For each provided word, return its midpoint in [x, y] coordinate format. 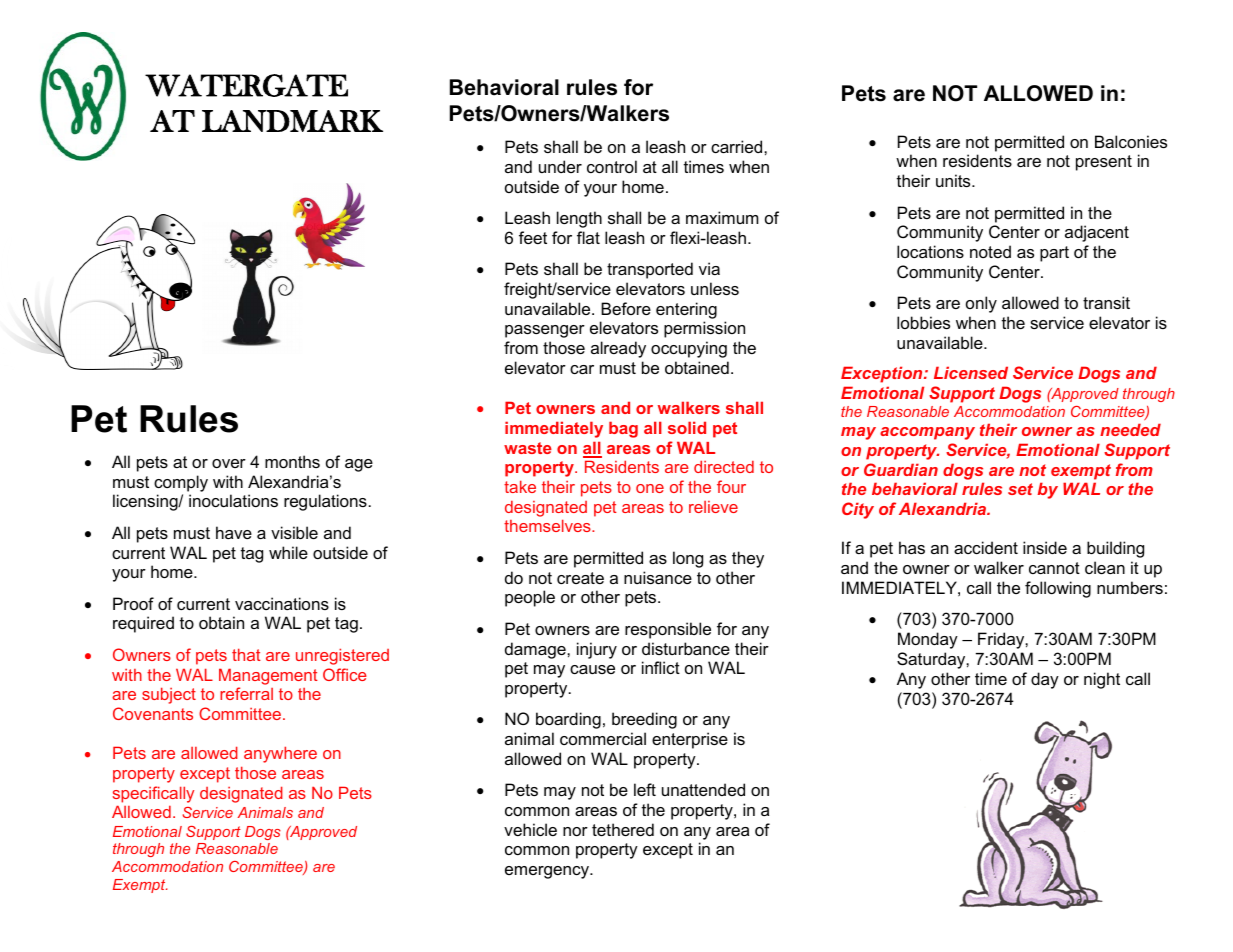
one [650, 488]
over [229, 463]
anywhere [280, 754]
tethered [623, 829]
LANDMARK [292, 121]
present [1104, 163]
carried [738, 146]
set [1020, 489]
